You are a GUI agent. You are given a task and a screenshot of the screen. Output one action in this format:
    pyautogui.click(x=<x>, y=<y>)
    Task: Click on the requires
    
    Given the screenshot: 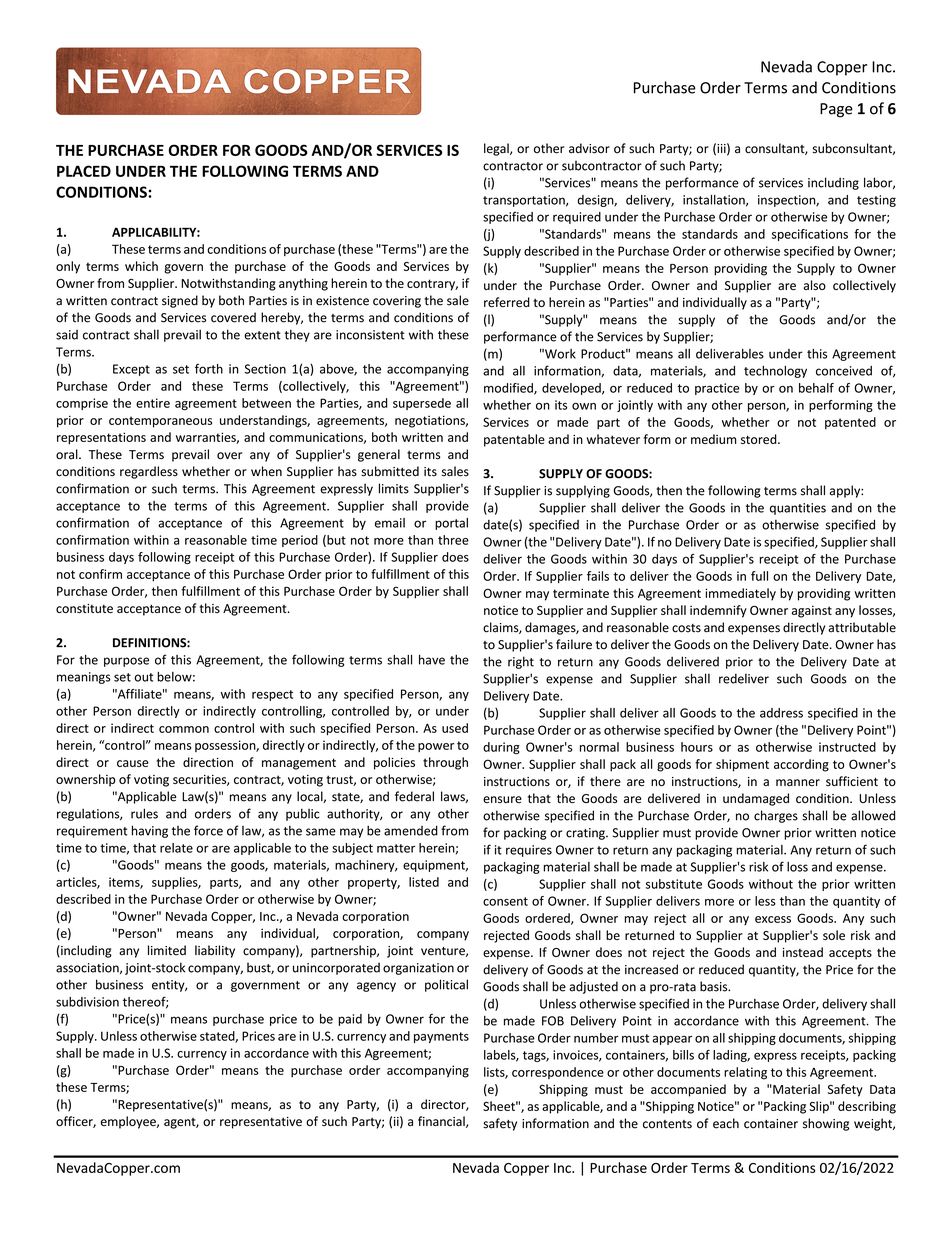 What is the action you would take?
    pyautogui.click(x=529, y=851)
